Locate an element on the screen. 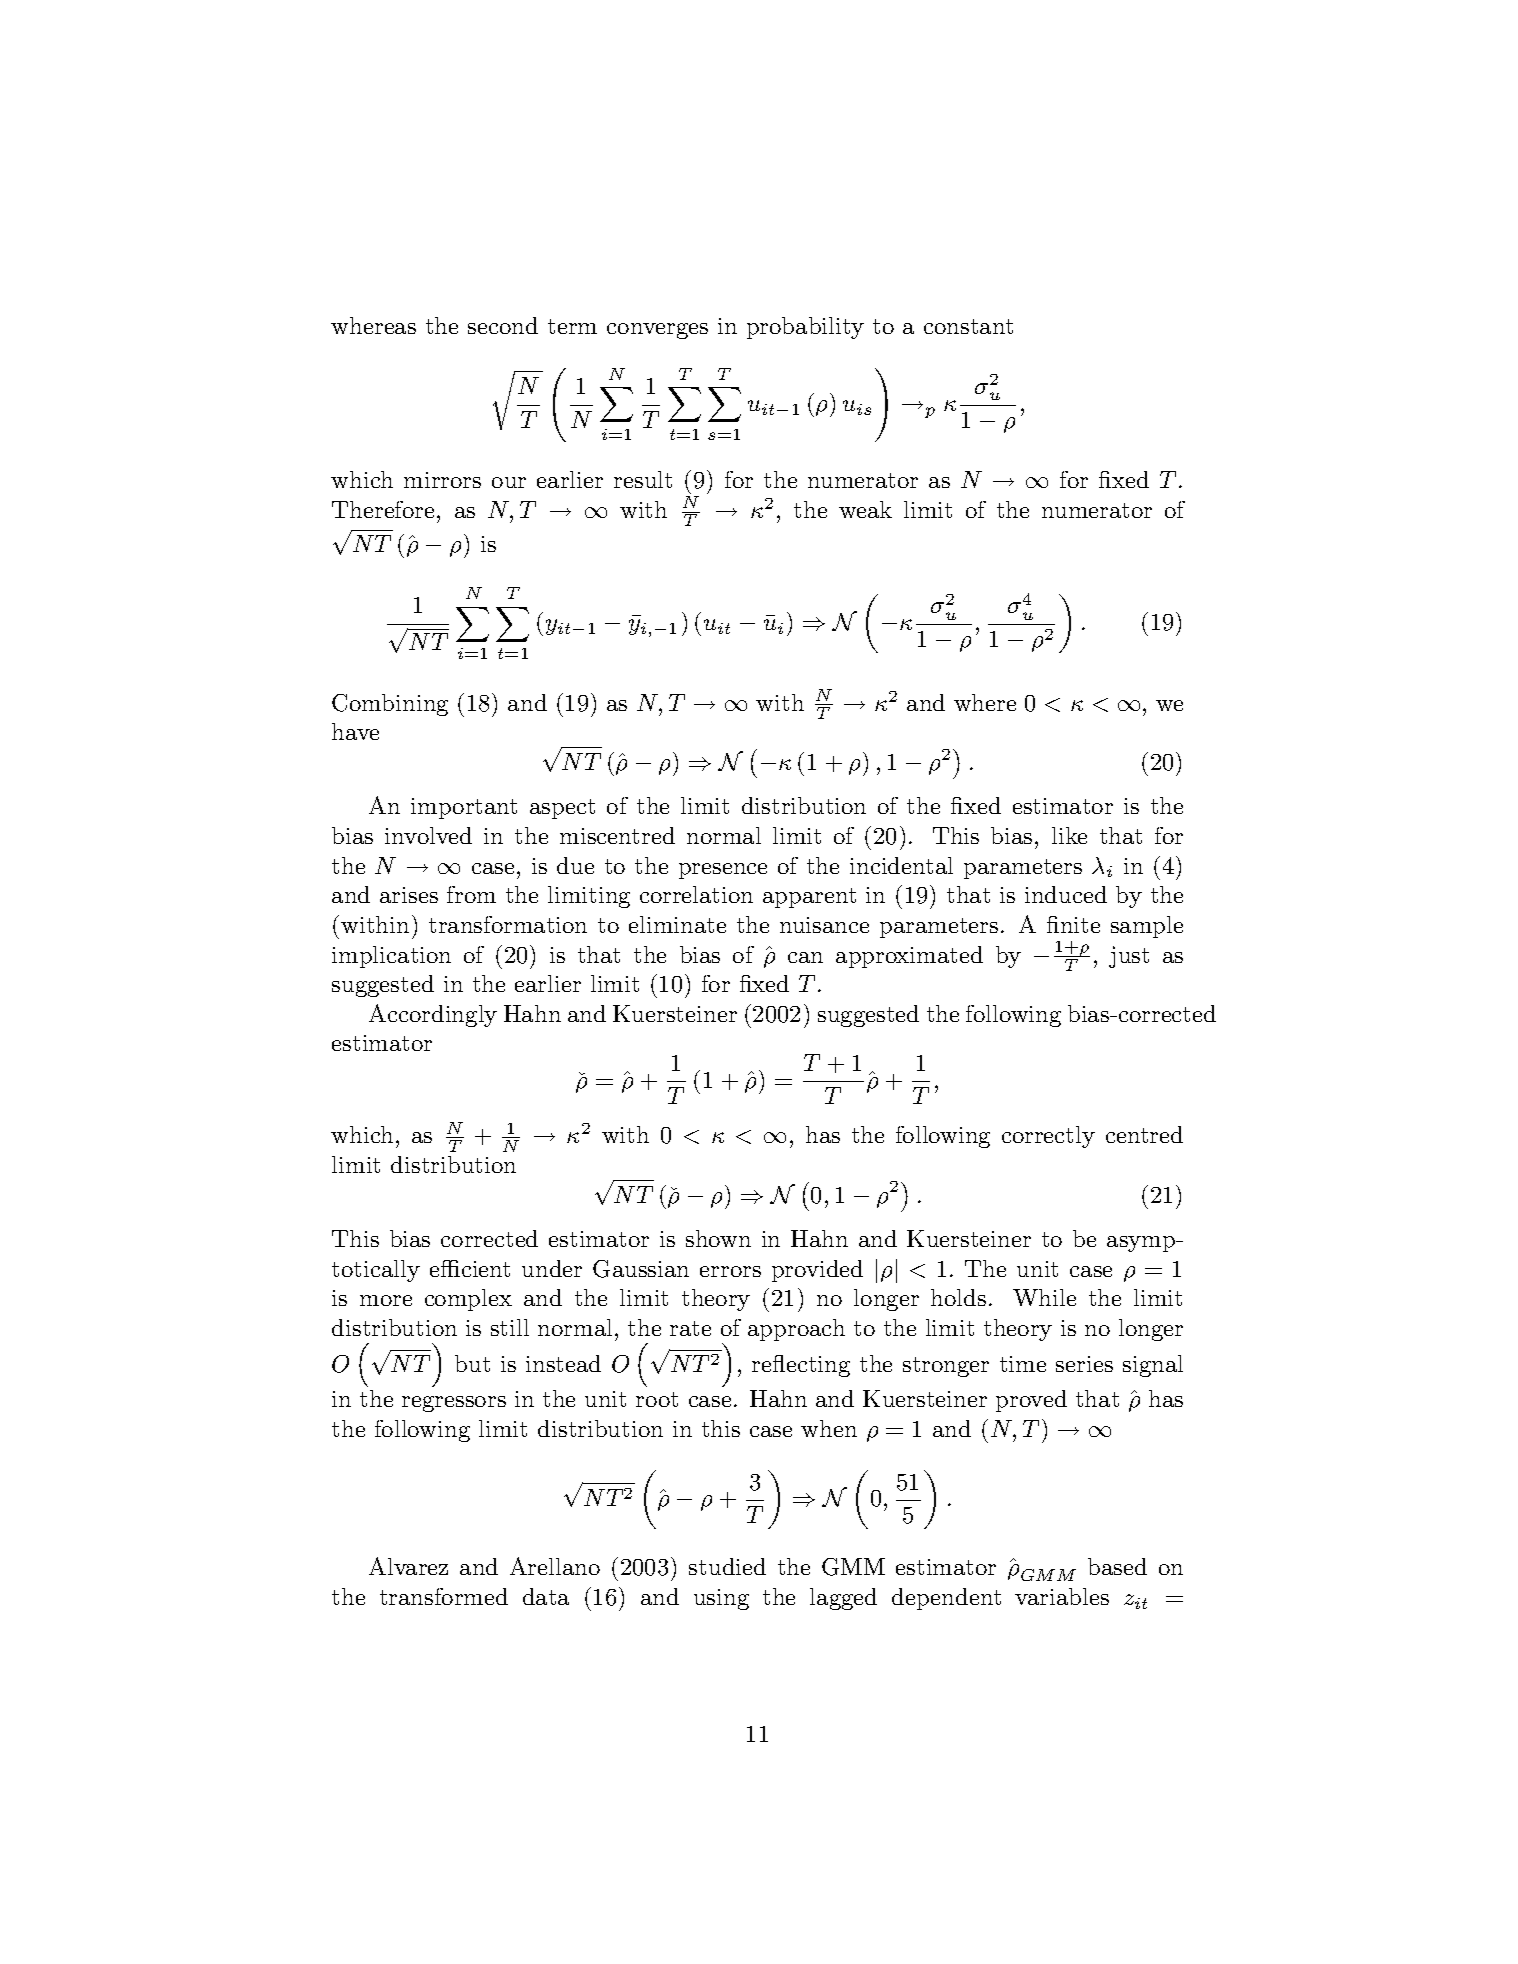  implication is located at coordinates (391, 957).
